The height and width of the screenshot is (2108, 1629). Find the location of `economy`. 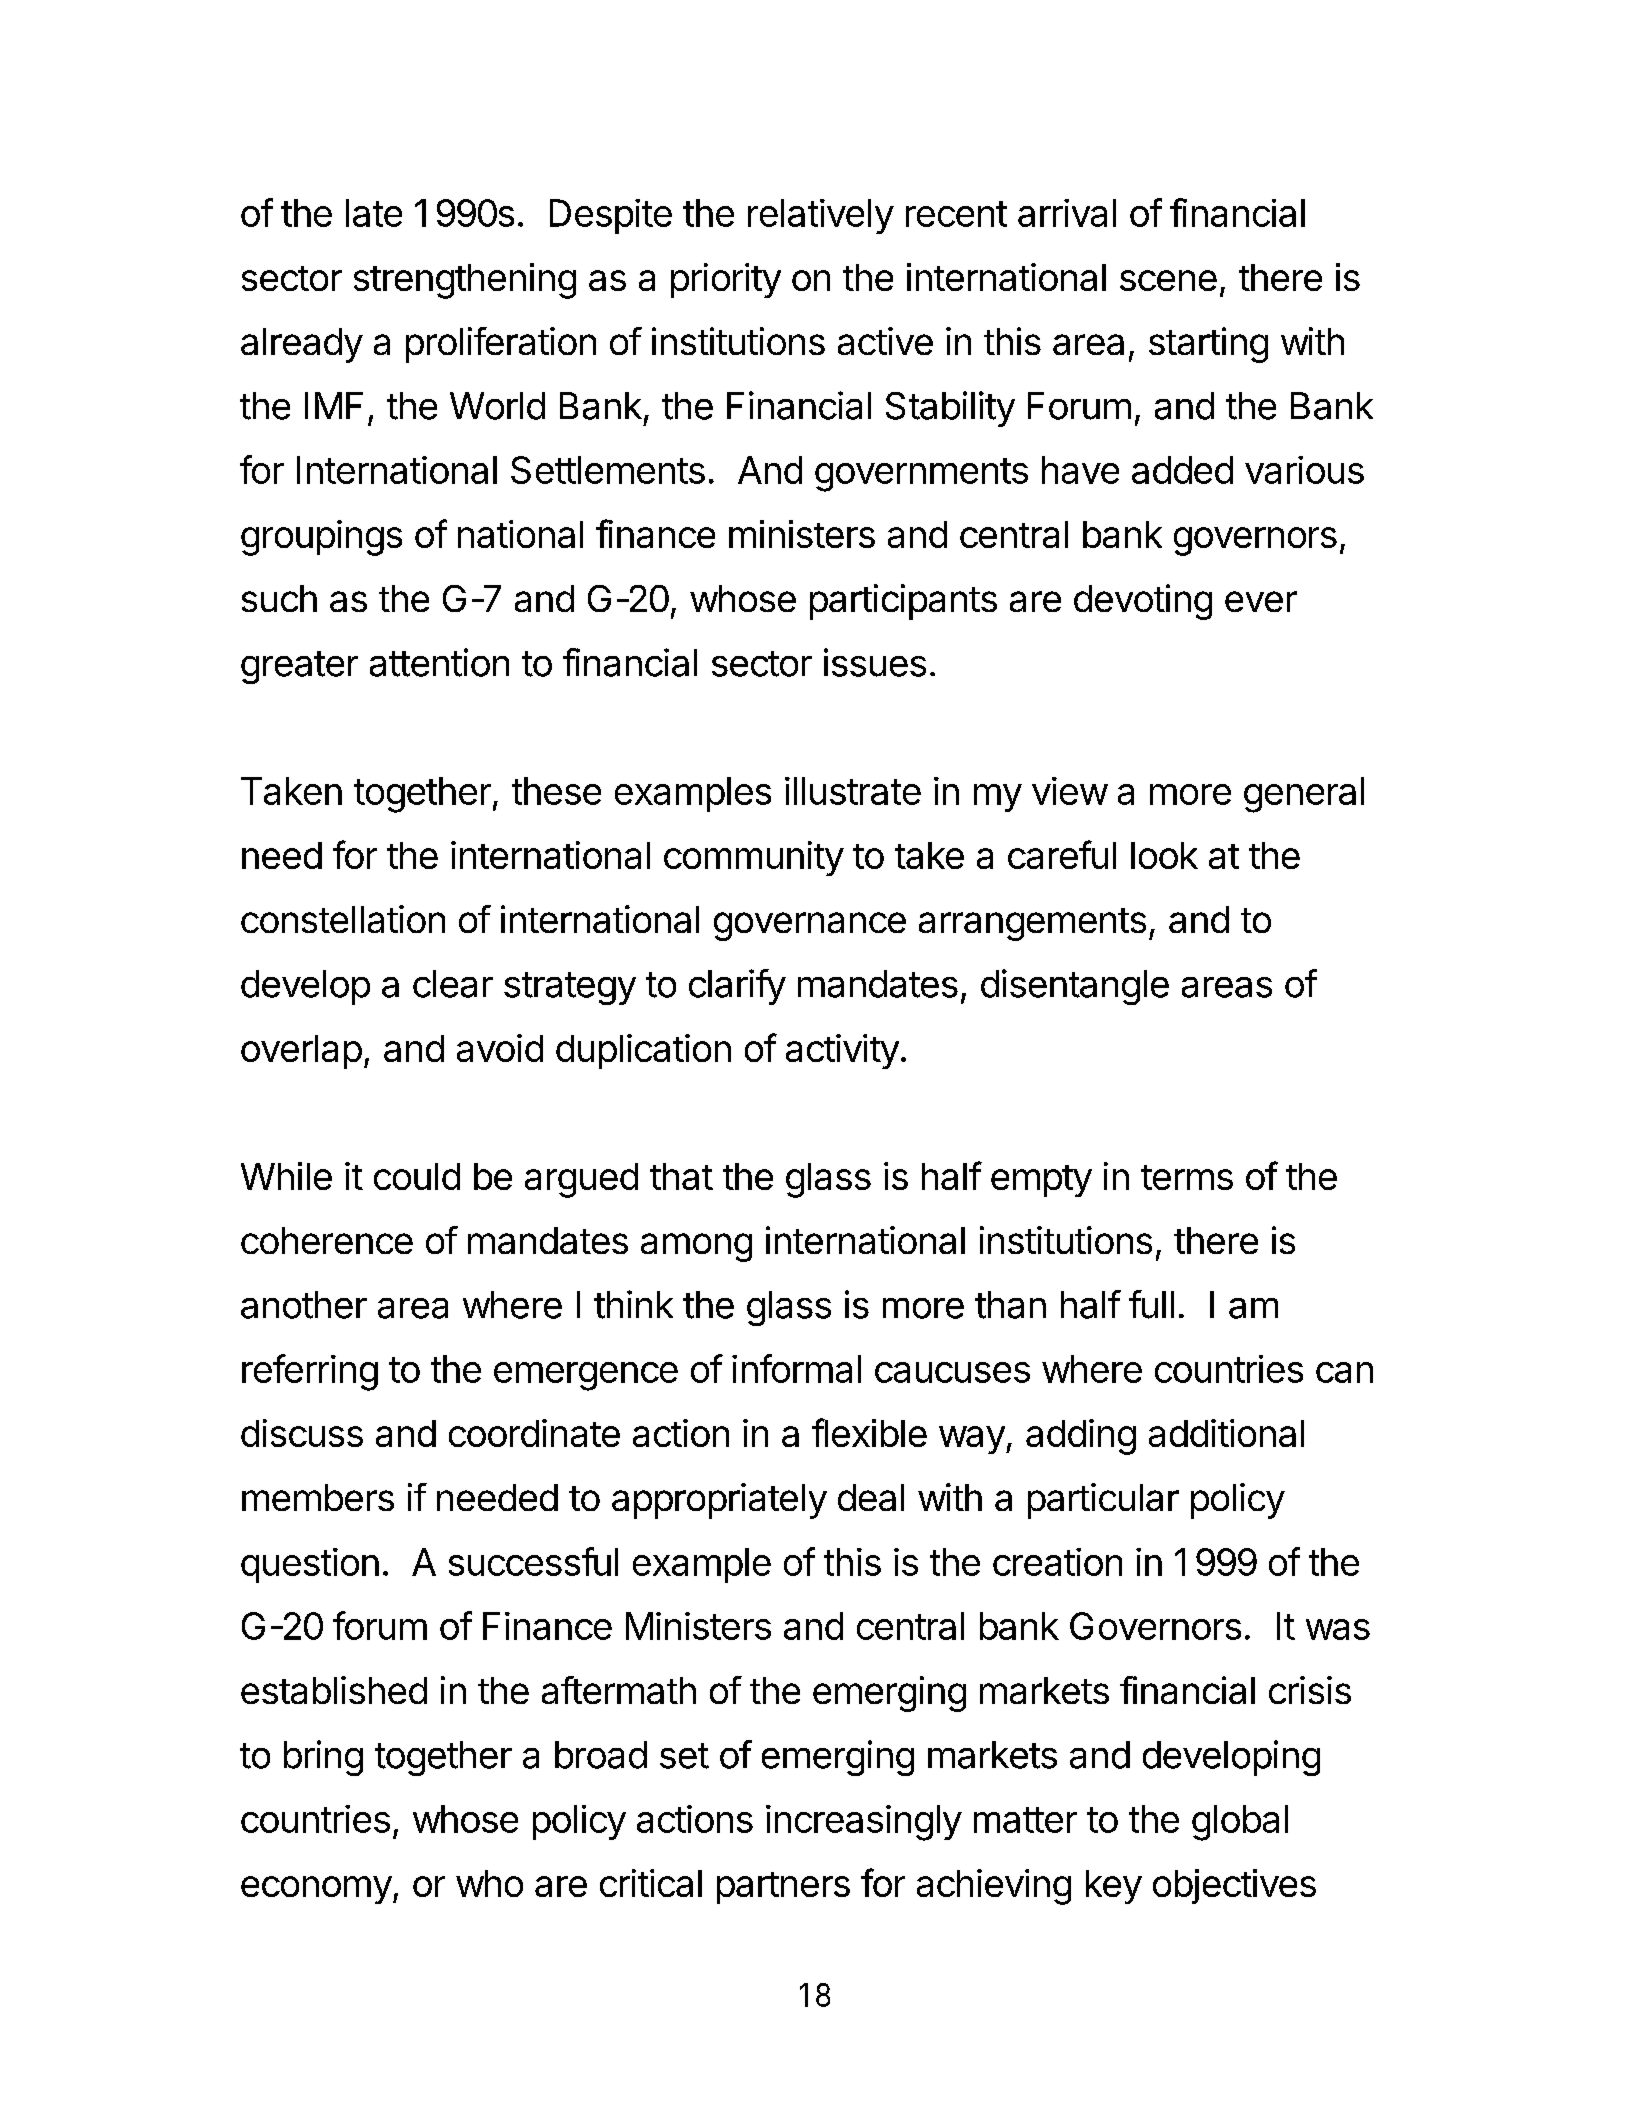

economy is located at coordinates (316, 1890).
